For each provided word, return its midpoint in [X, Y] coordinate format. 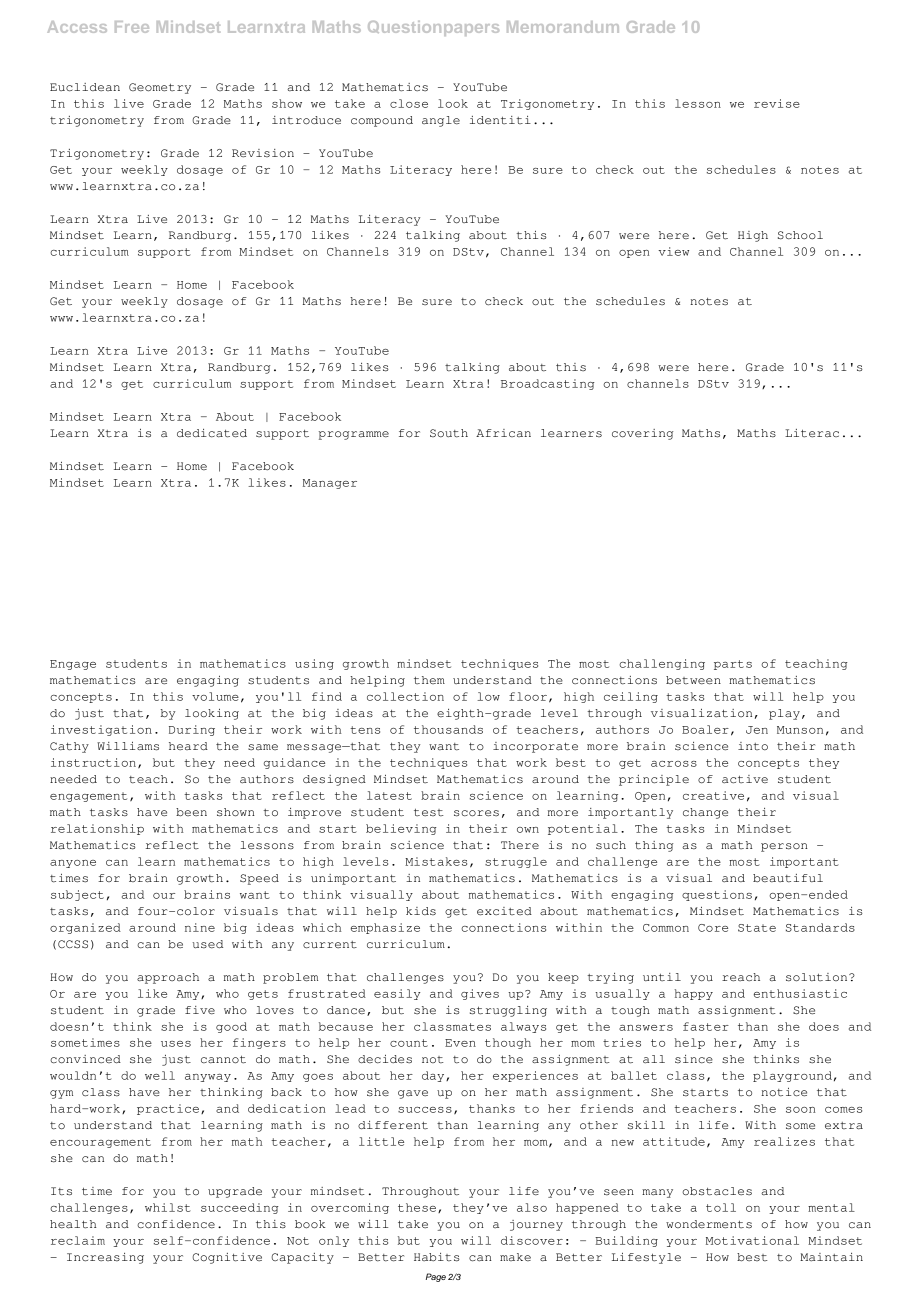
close [409, 103]
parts [733, 665]
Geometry [160, 88]
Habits [437, 1257]
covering [642, 434]
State [757, 928]
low [488, 696]
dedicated [212, 433]
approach [168, 978]
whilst [168, 1207]
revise [777, 103]
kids [421, 911]
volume [215, 696]
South [449, 433]
